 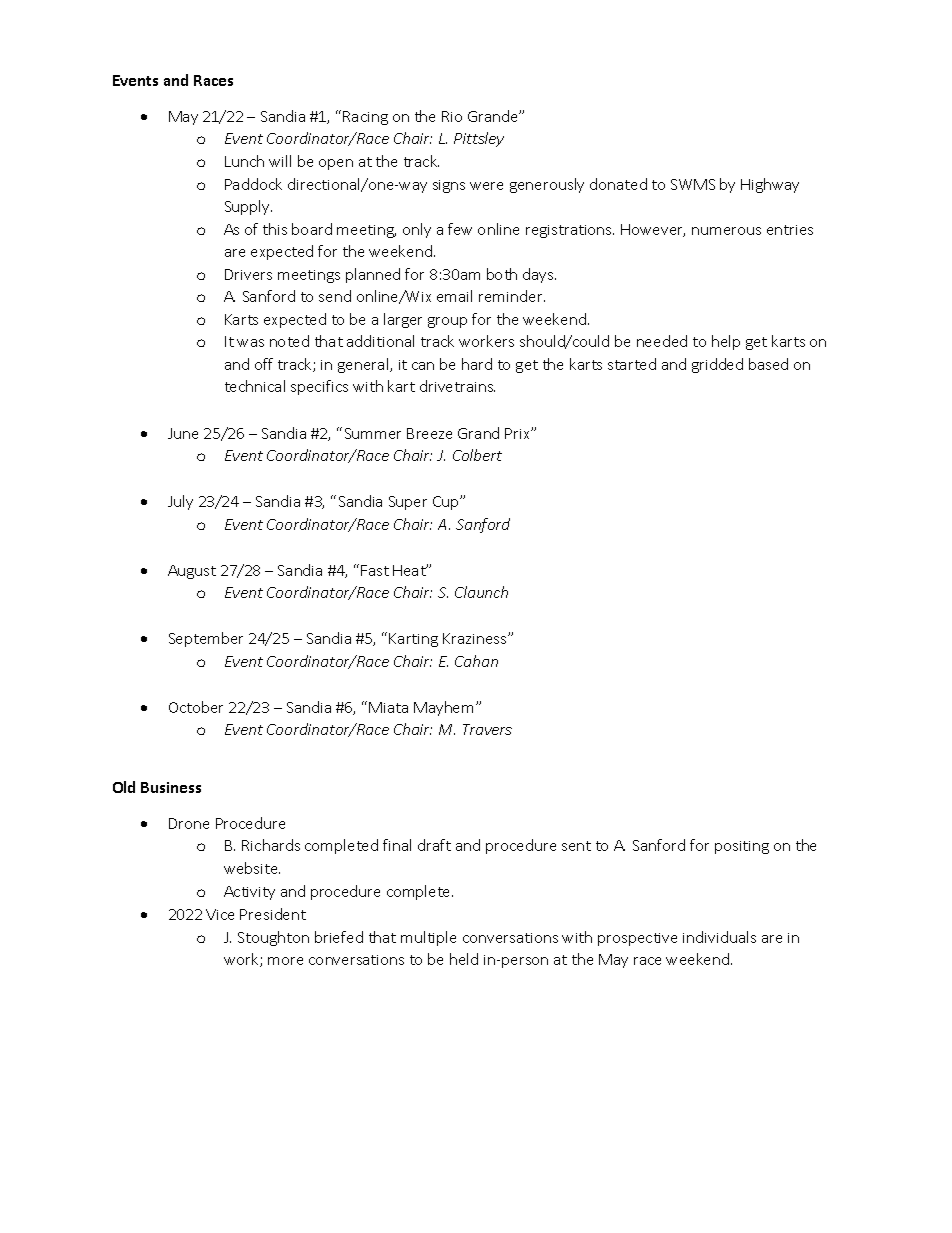 I want to click on August, so click(x=192, y=572).
